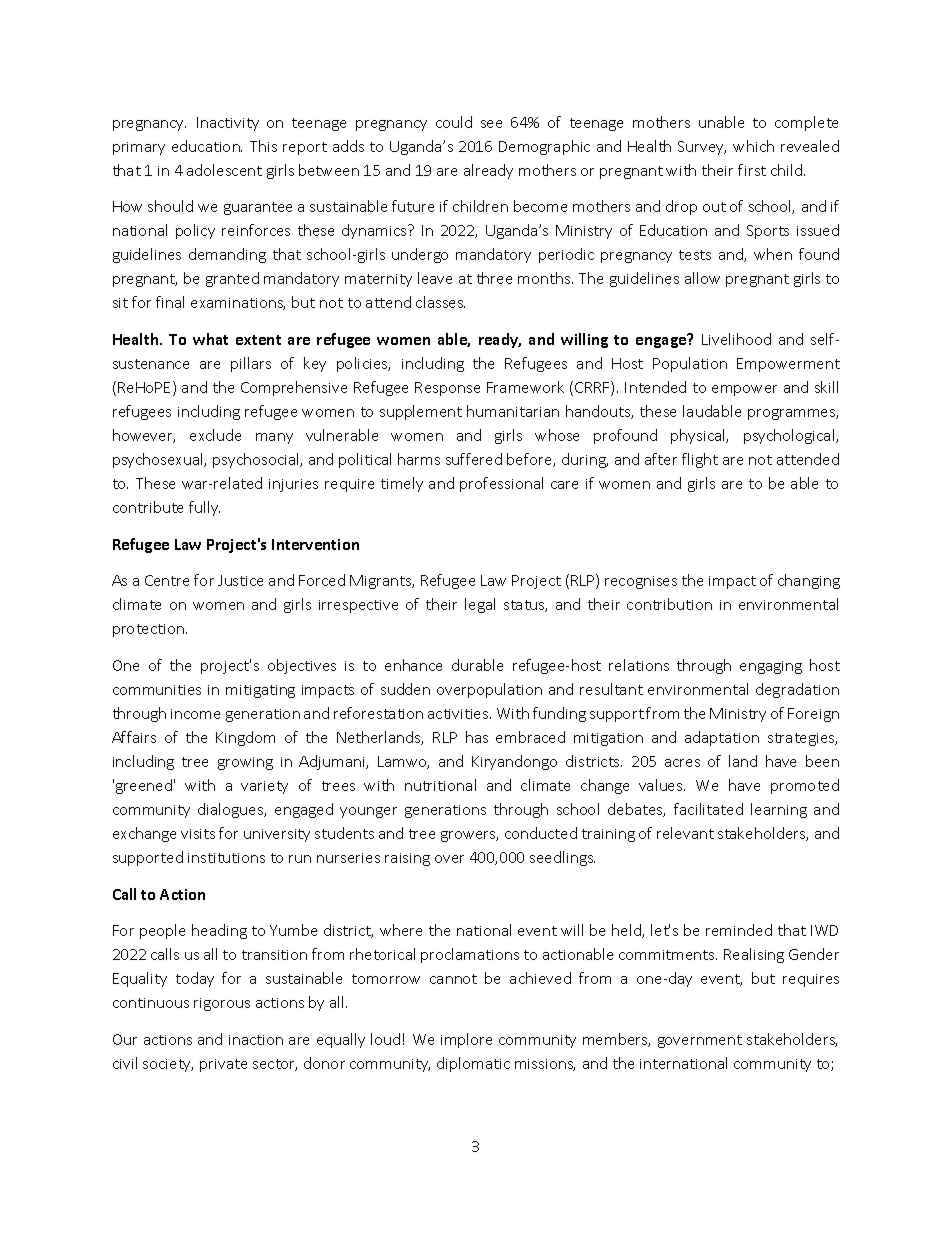 This image has height=1233, width=952. Describe the element at coordinates (754, 955) in the image. I see `Realising` at that location.
